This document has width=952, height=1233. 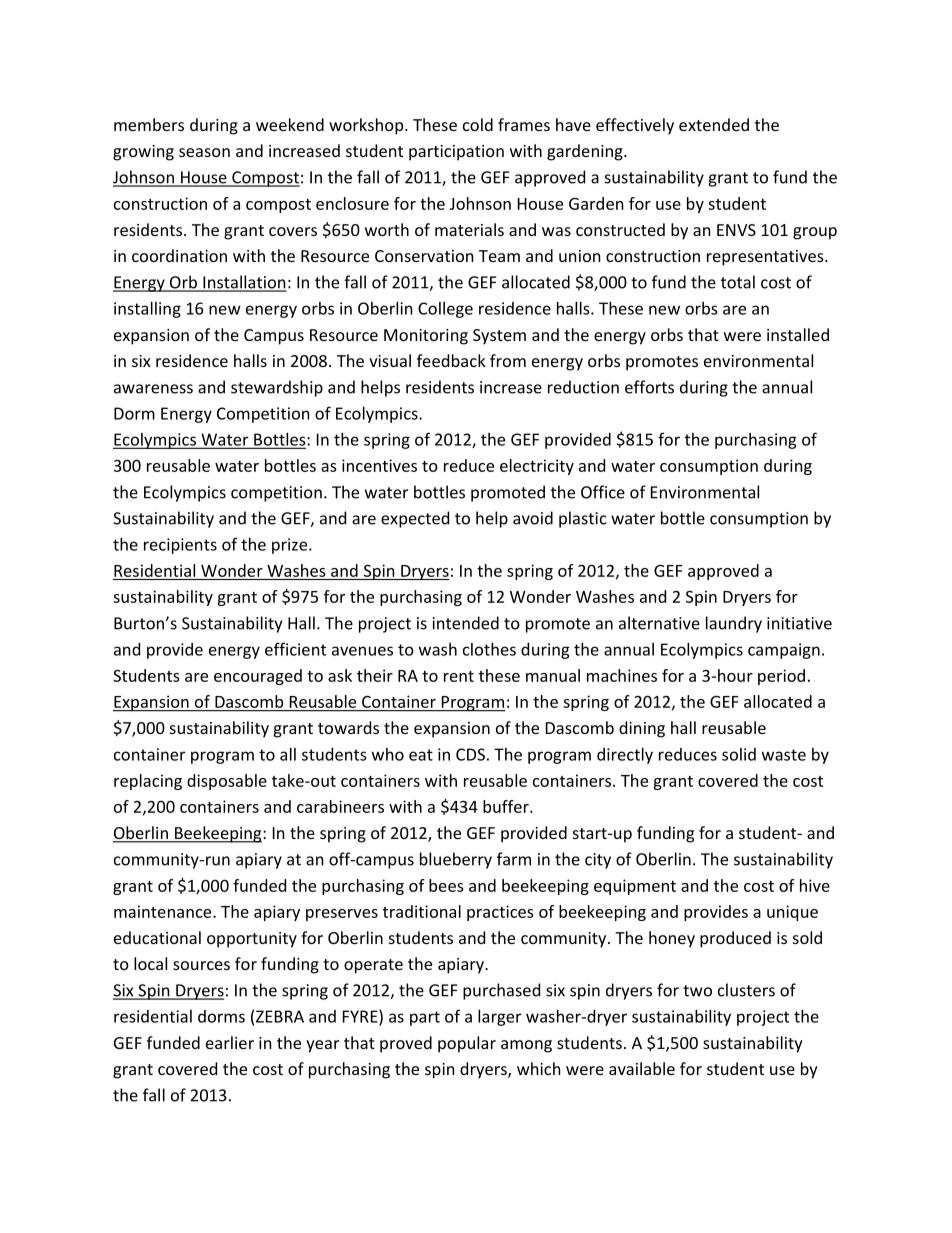 What do you see at coordinates (204, 152) in the document?
I see `season` at bounding box center [204, 152].
